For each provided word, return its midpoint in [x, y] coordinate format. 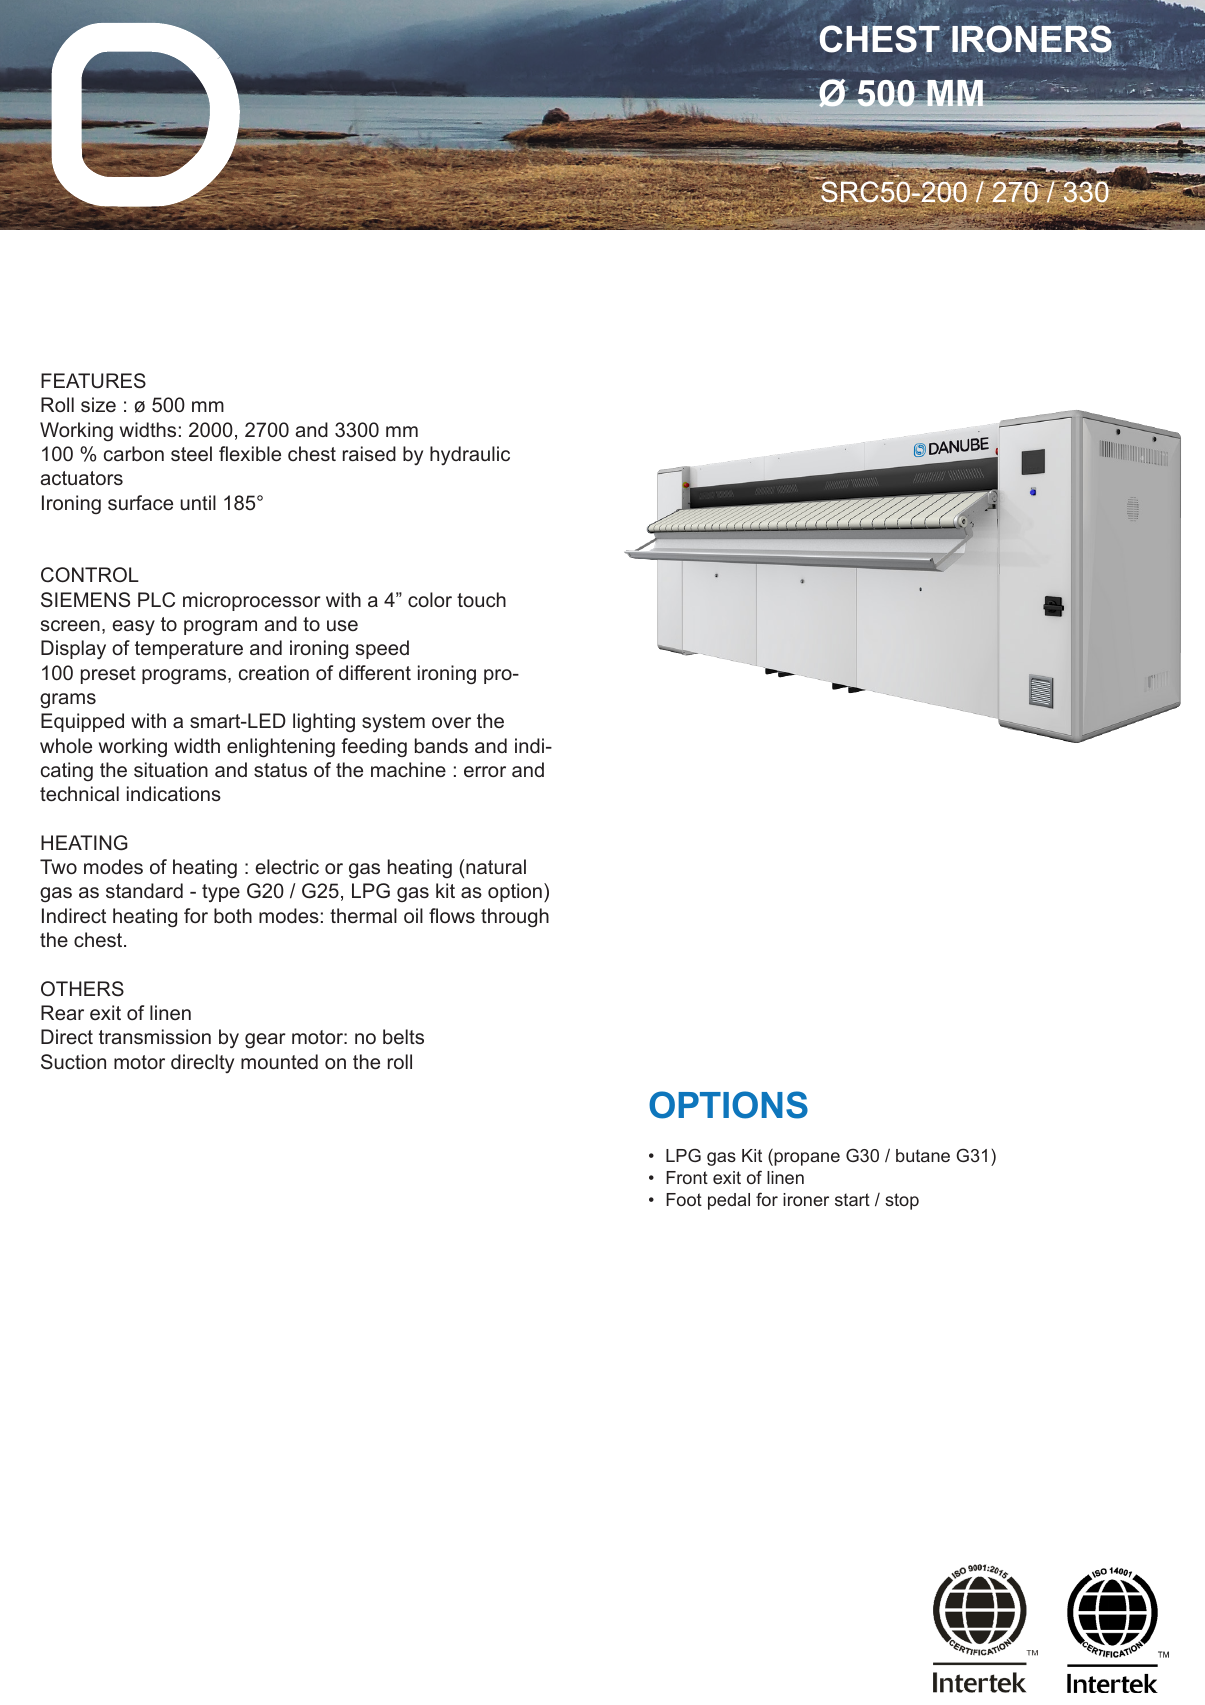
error [485, 771]
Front [687, 1177]
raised [369, 453]
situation [171, 769]
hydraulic [470, 455]
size [98, 404]
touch [481, 599]
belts [403, 1036]
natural [495, 866]
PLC [156, 600]
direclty [202, 1063]
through [515, 918]
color [430, 599]
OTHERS [82, 988]
